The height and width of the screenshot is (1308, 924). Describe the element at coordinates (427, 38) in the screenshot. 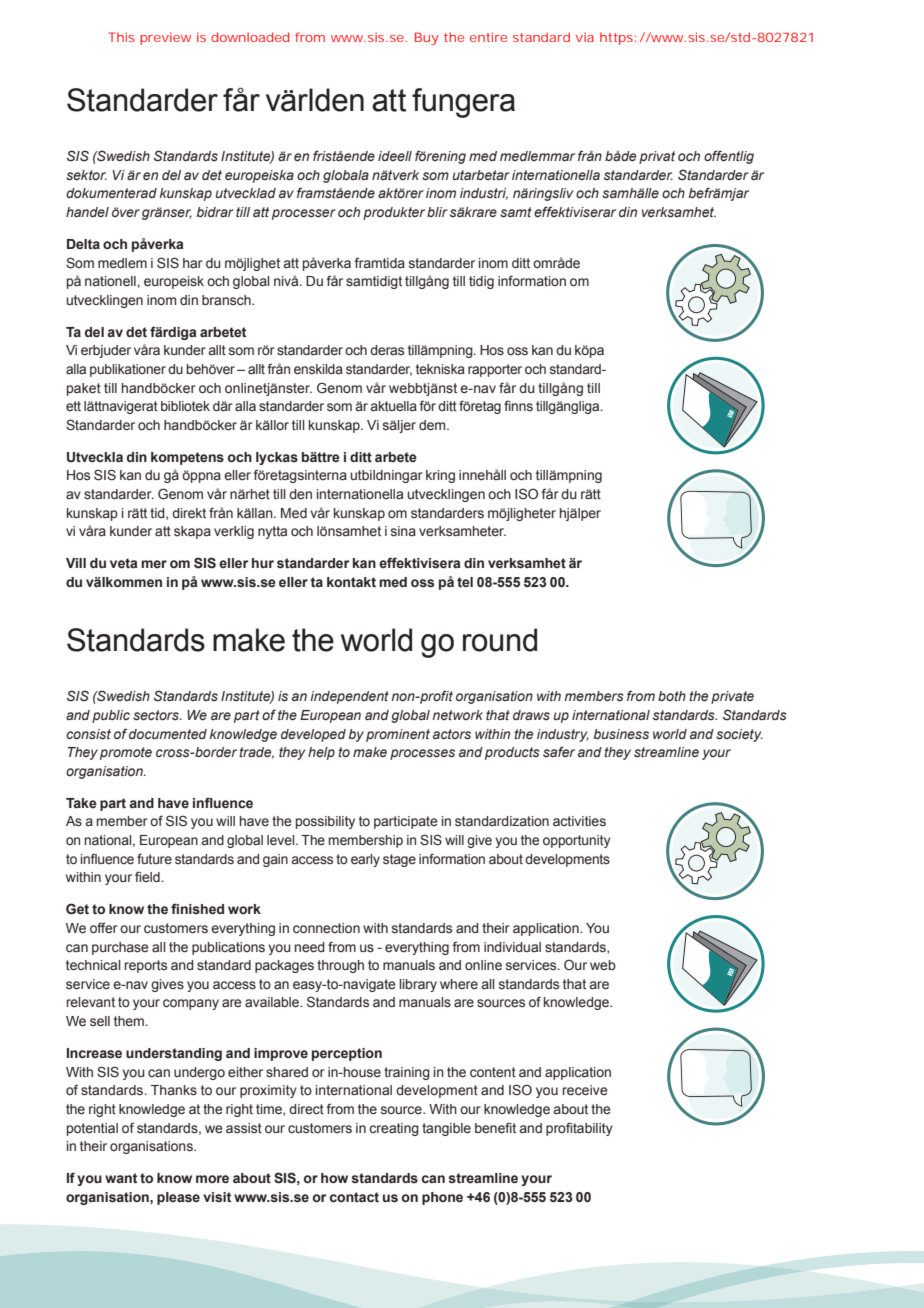

I see `Buy` at that location.
